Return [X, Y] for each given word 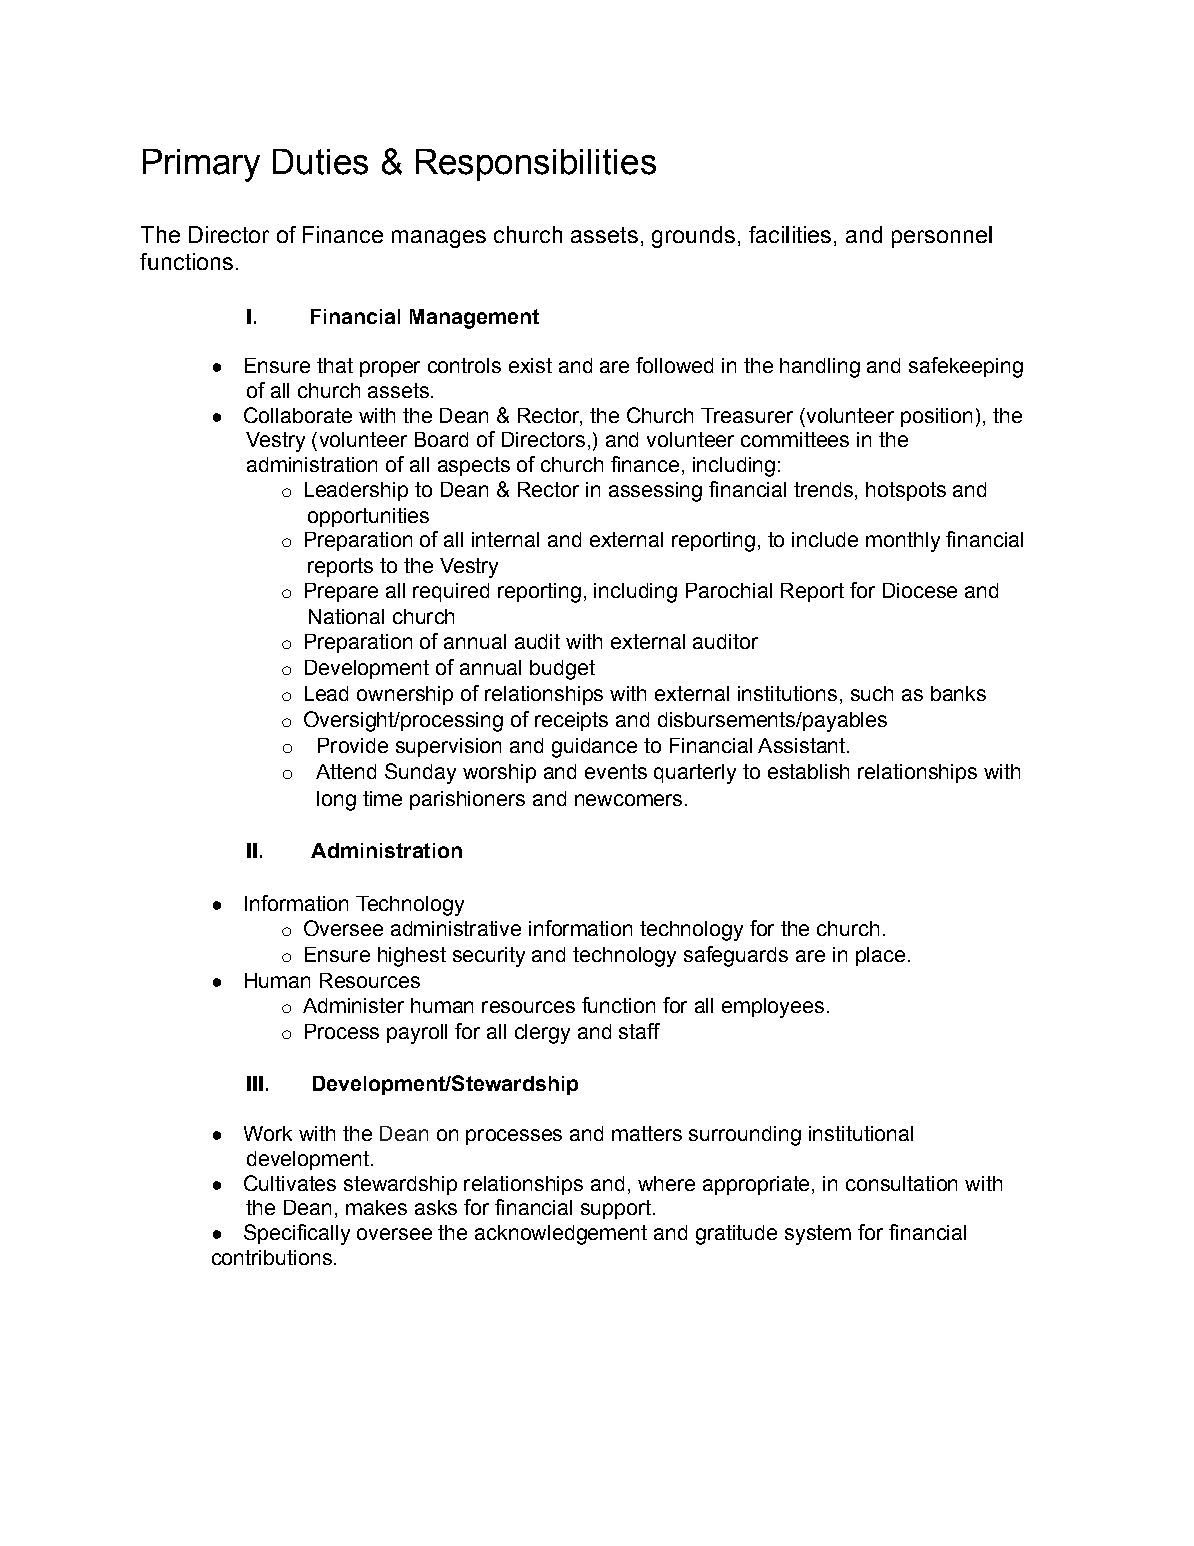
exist [530, 365]
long [336, 801]
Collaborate [298, 415]
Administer [353, 1005]
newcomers [628, 800]
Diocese [920, 590]
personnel [942, 237]
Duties [320, 162]
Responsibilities [536, 165]
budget [562, 670]
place [880, 956]
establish [808, 771]
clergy [542, 1034]
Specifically [297, 1234]
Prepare [341, 592]
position [936, 417]
